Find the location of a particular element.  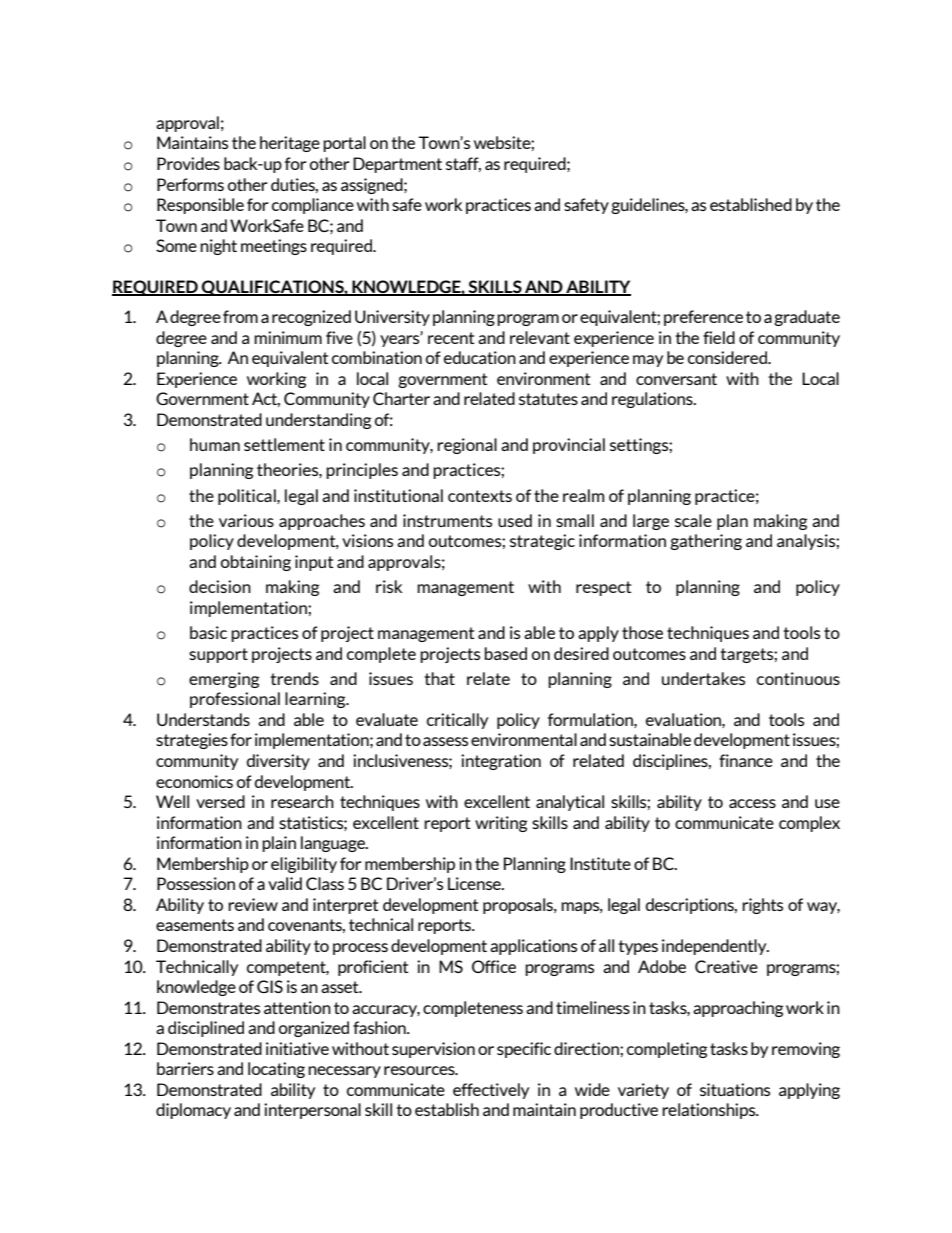

integration is located at coordinates (501, 762).
